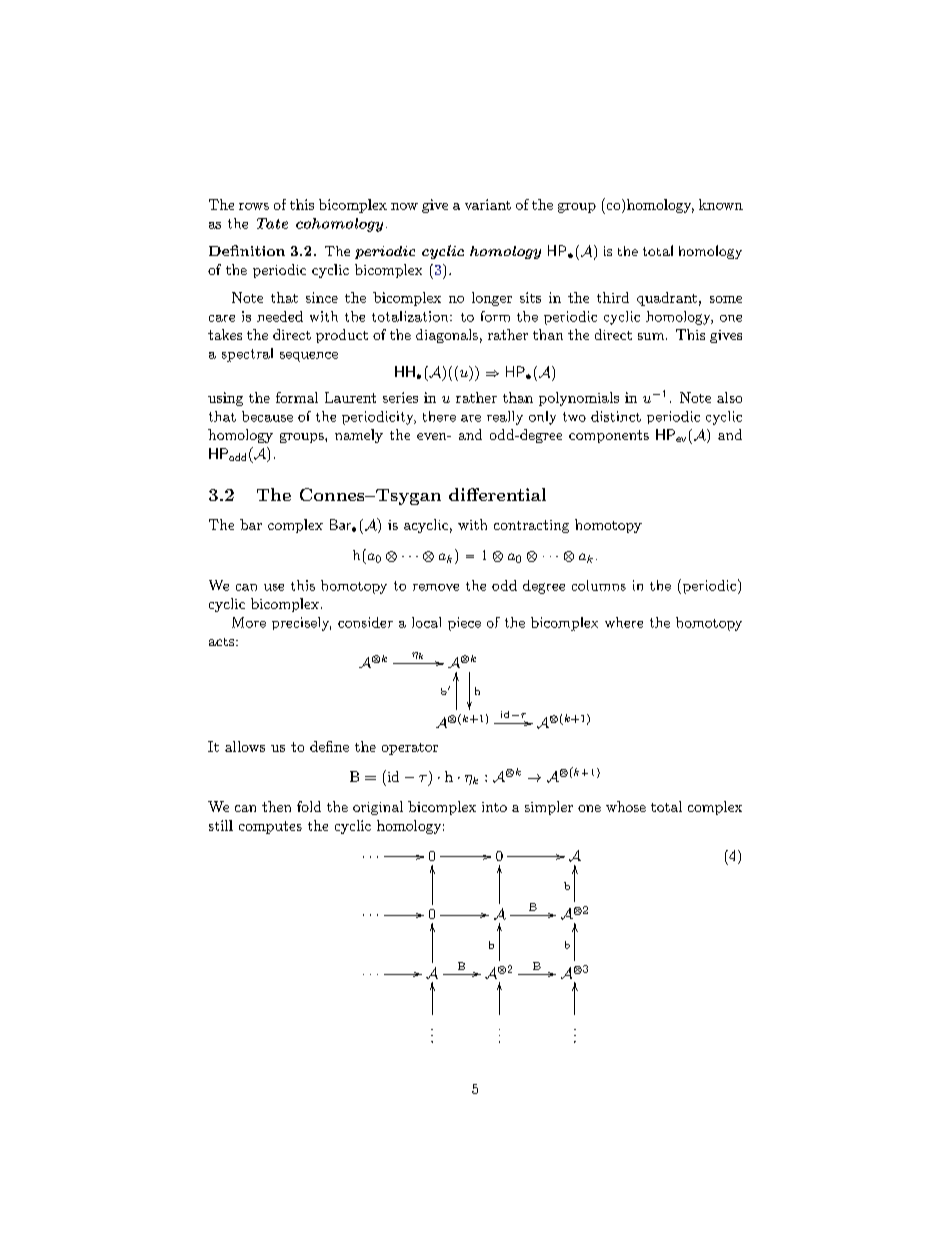  Describe the element at coordinates (494, 807) in the screenshot. I see `into` at that location.
